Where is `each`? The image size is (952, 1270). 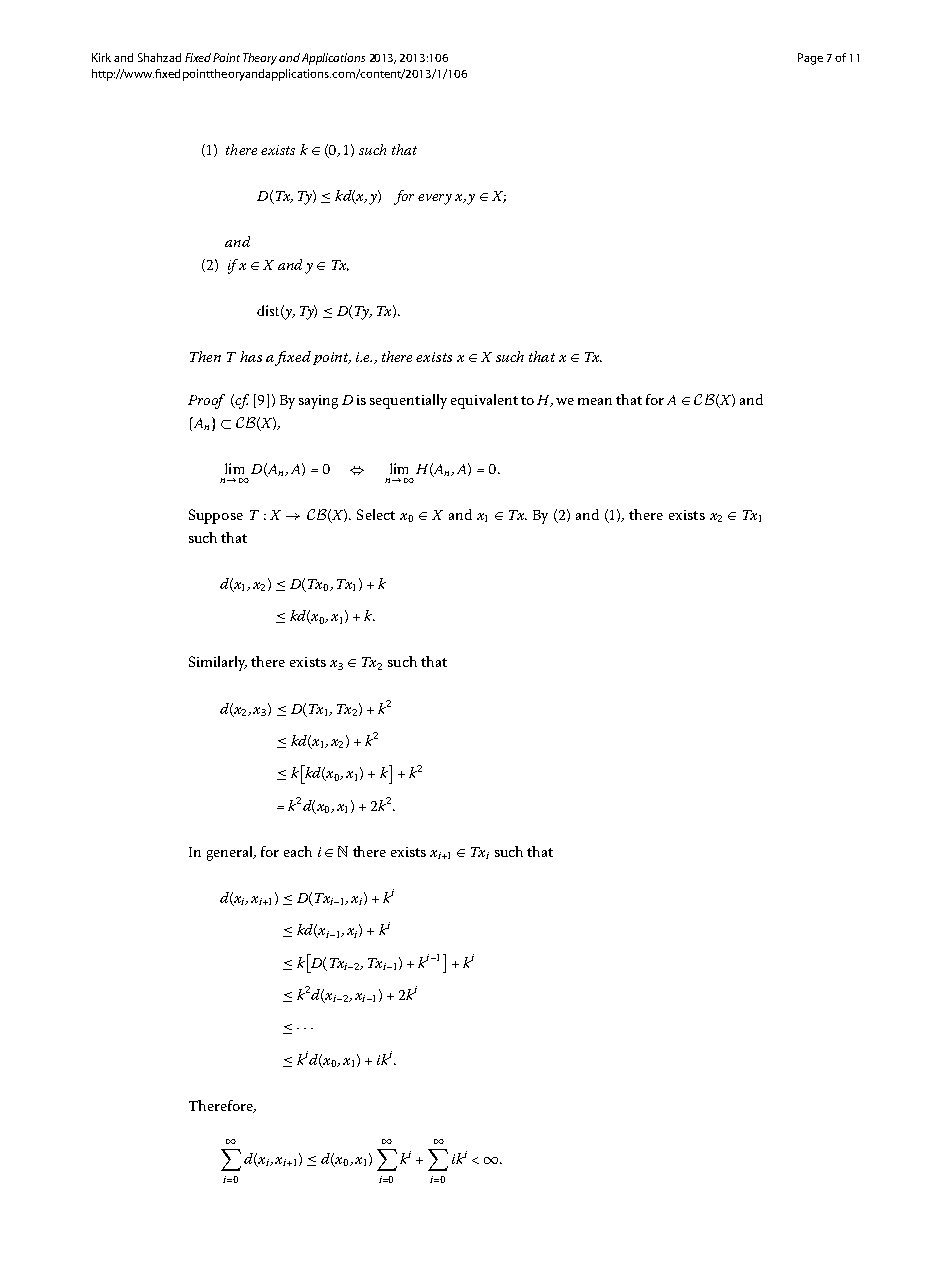 each is located at coordinates (298, 851).
